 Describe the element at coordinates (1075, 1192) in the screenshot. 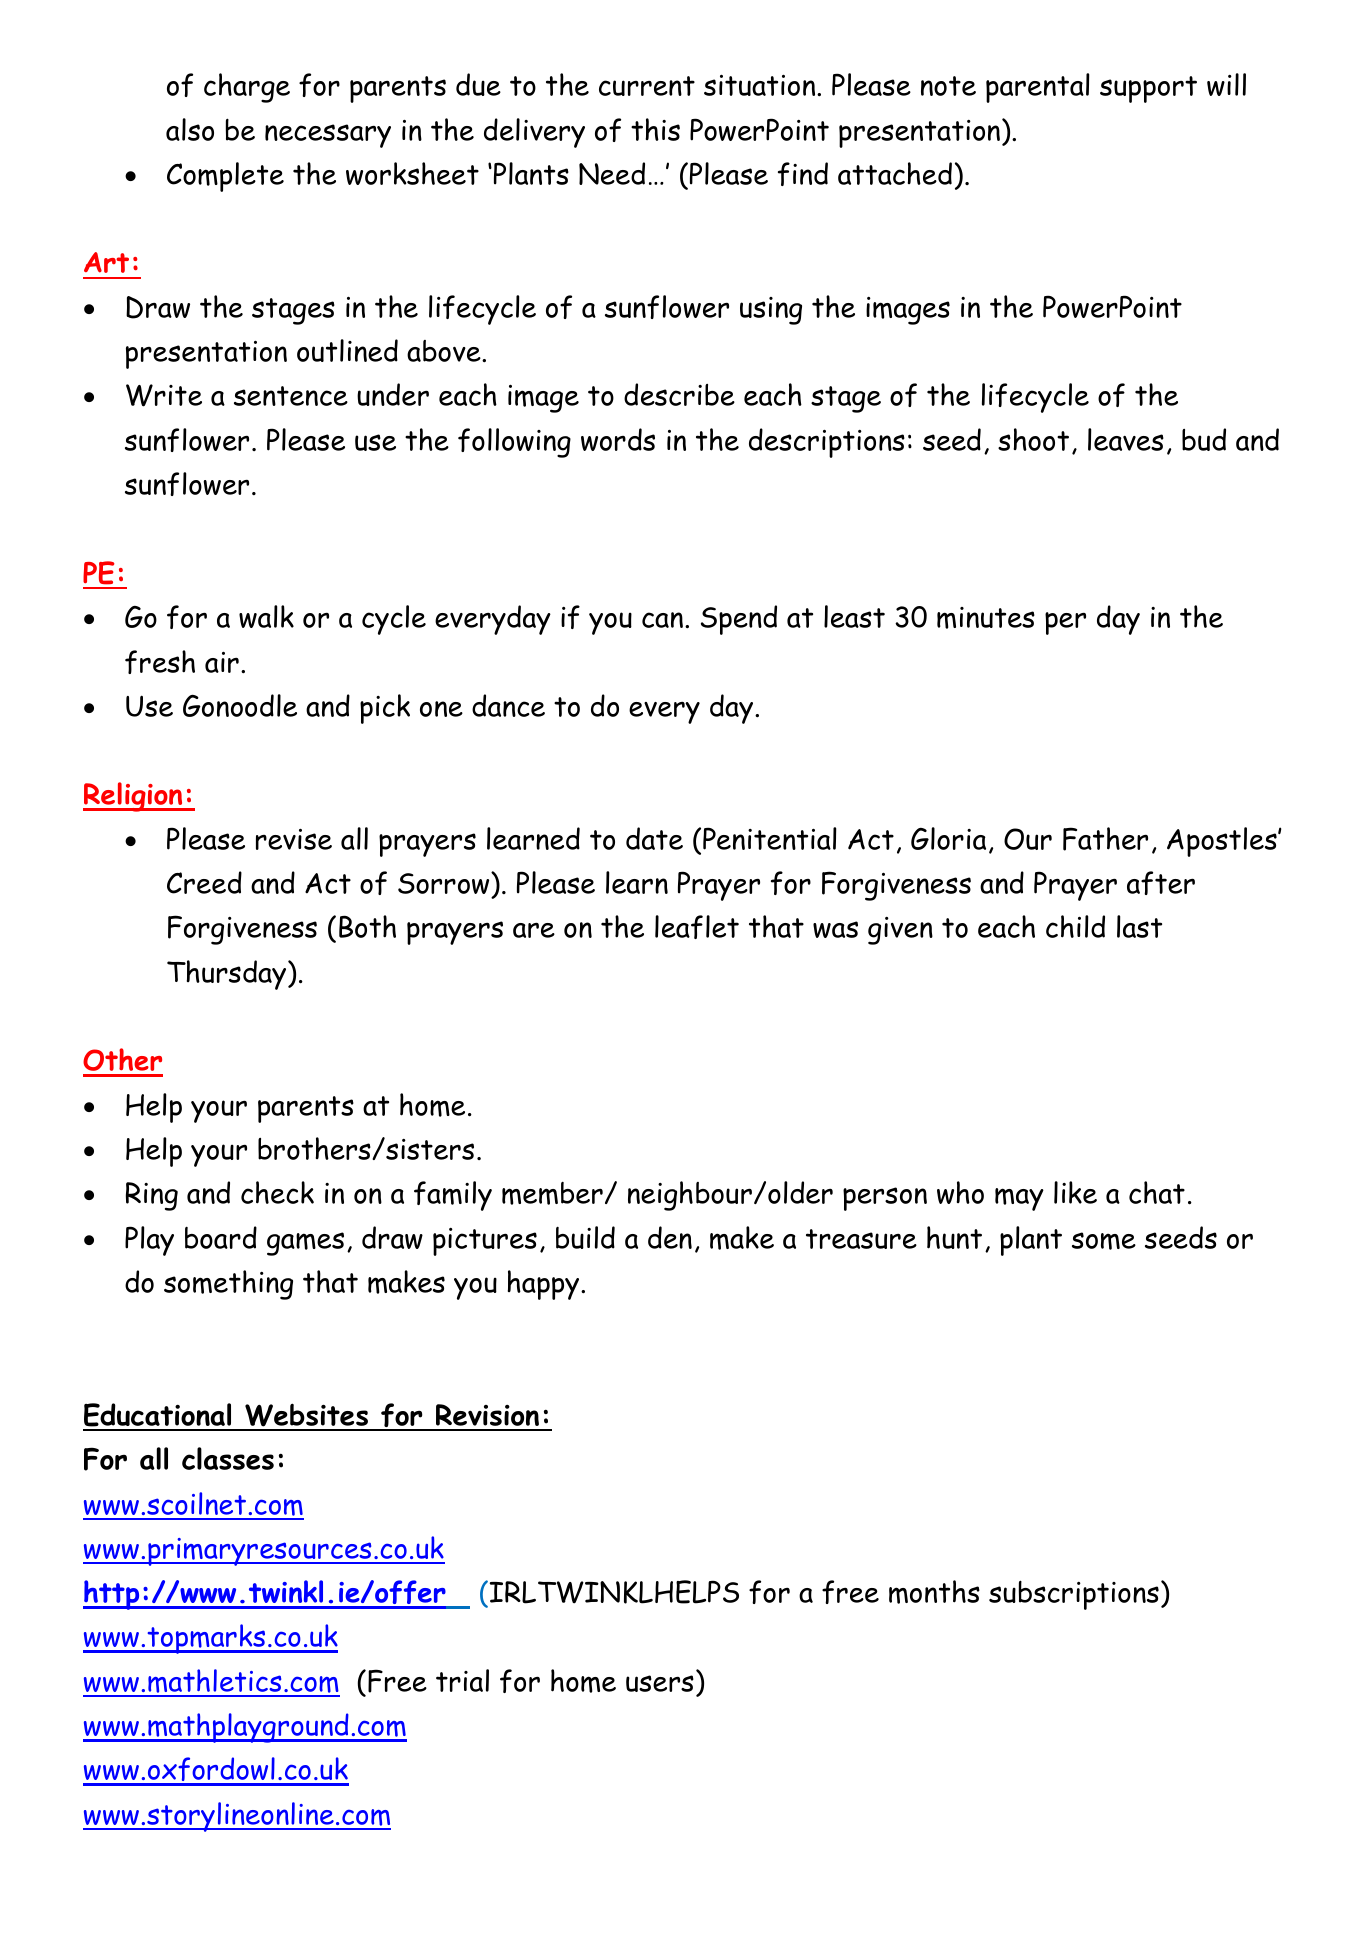

I see `like` at that location.
